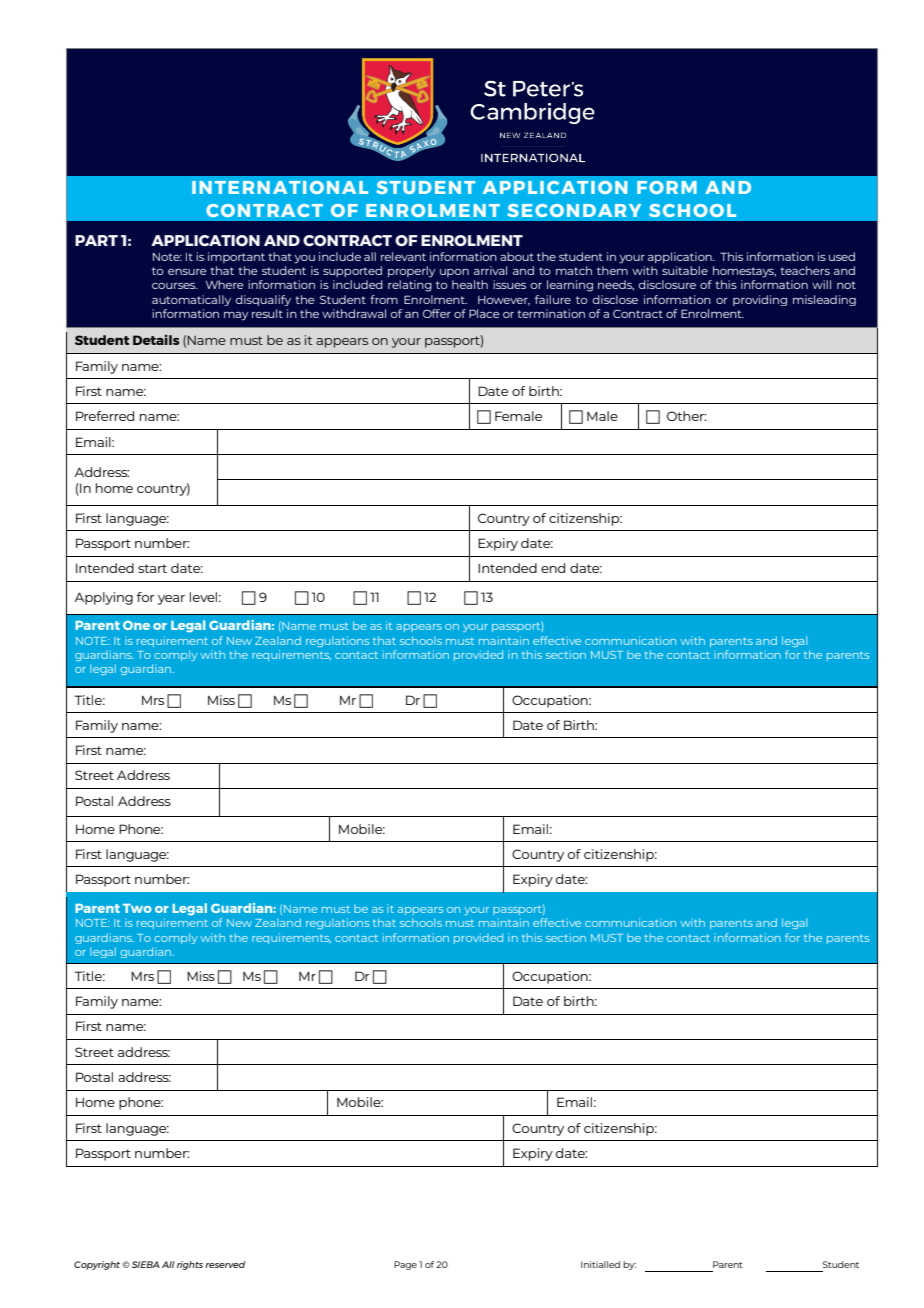  What do you see at coordinates (97, 1265) in the screenshot?
I see `Copyright` at bounding box center [97, 1265].
